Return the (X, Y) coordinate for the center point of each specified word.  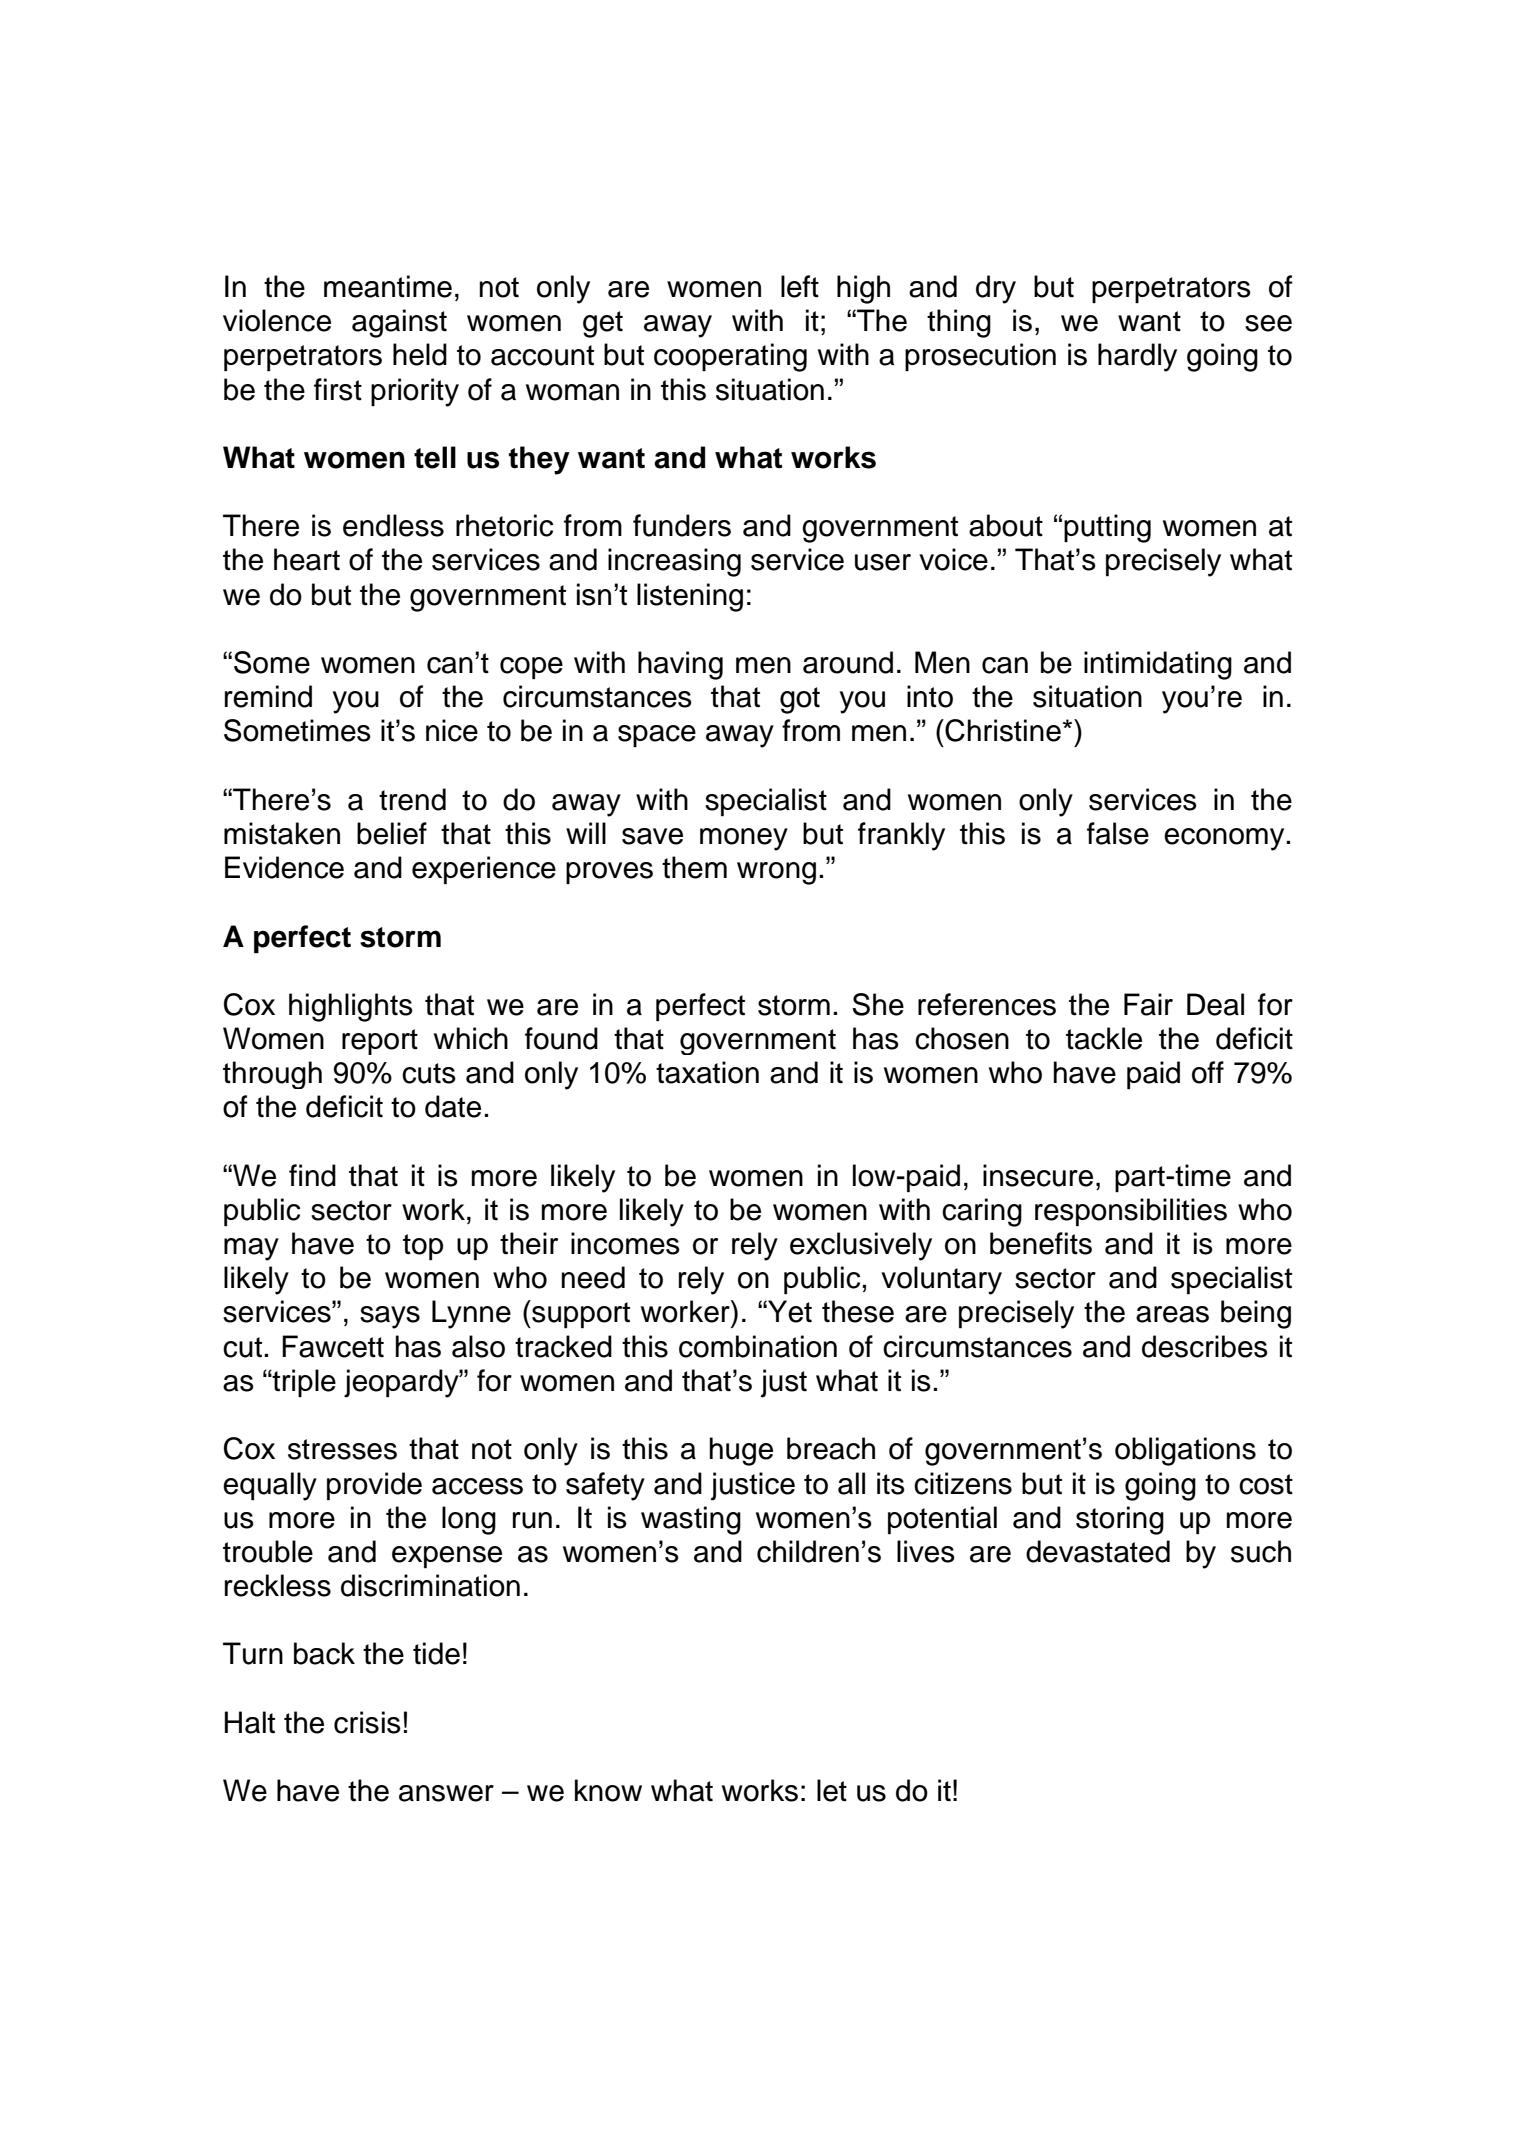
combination (758, 1346)
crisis (367, 1722)
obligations (1185, 1451)
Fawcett (333, 1346)
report (380, 1042)
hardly (1137, 357)
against (399, 323)
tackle (1104, 1038)
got (800, 700)
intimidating (1158, 665)
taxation (707, 1072)
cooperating (730, 357)
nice (452, 730)
